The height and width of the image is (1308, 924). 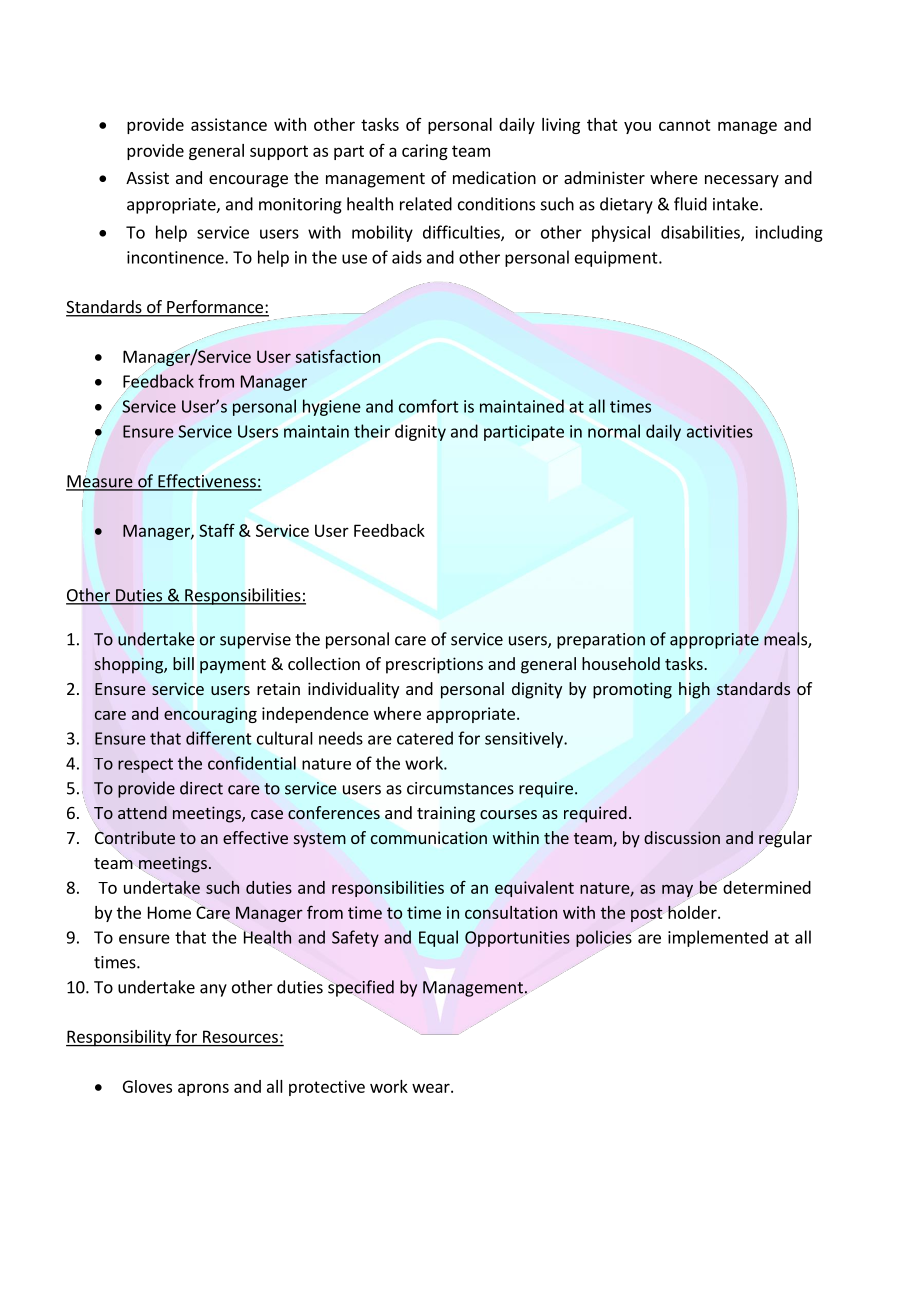 What do you see at coordinates (147, 1086) in the image?
I see `Gloves` at bounding box center [147, 1086].
